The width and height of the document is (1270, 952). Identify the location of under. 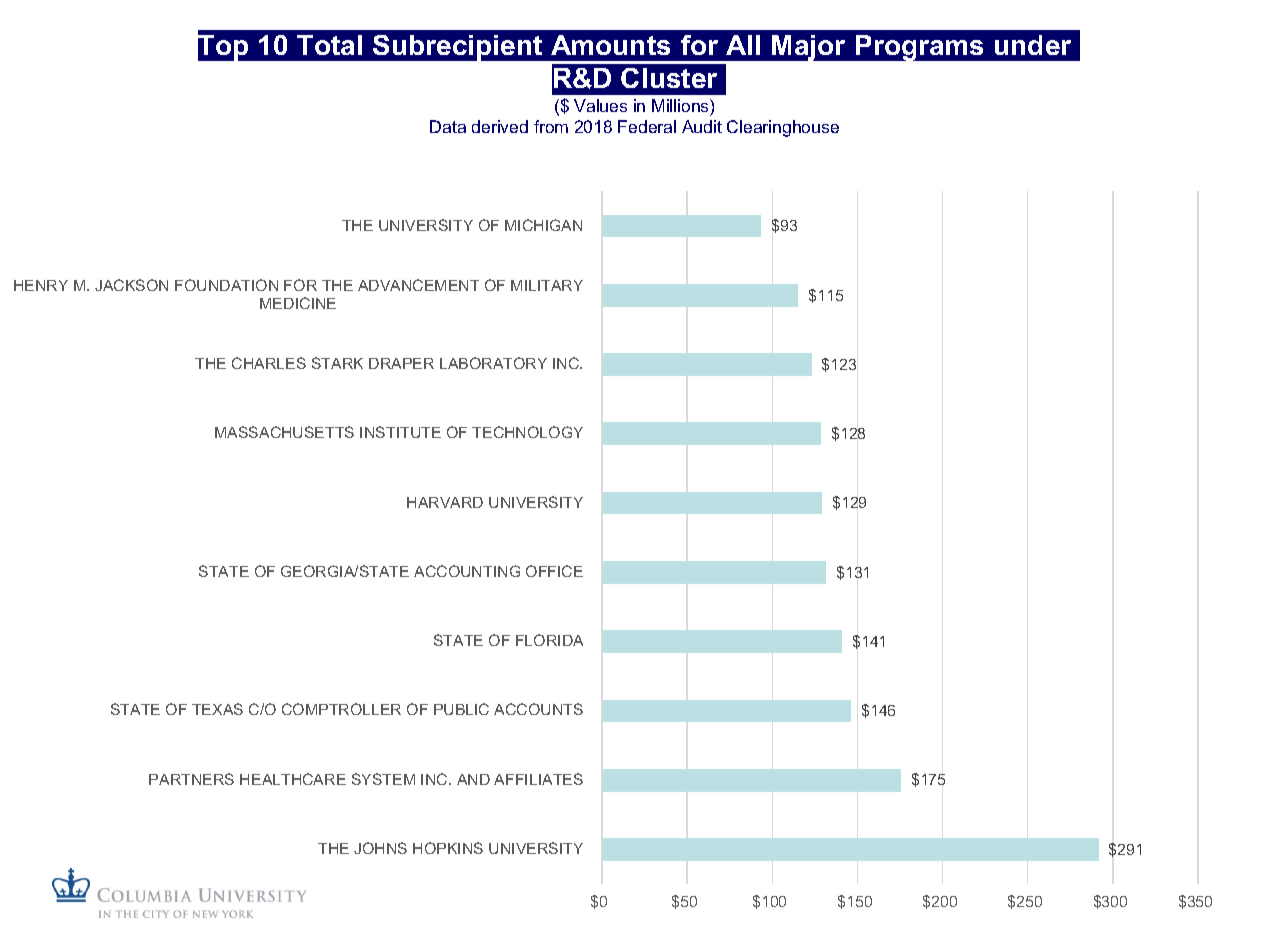
(1033, 45).
